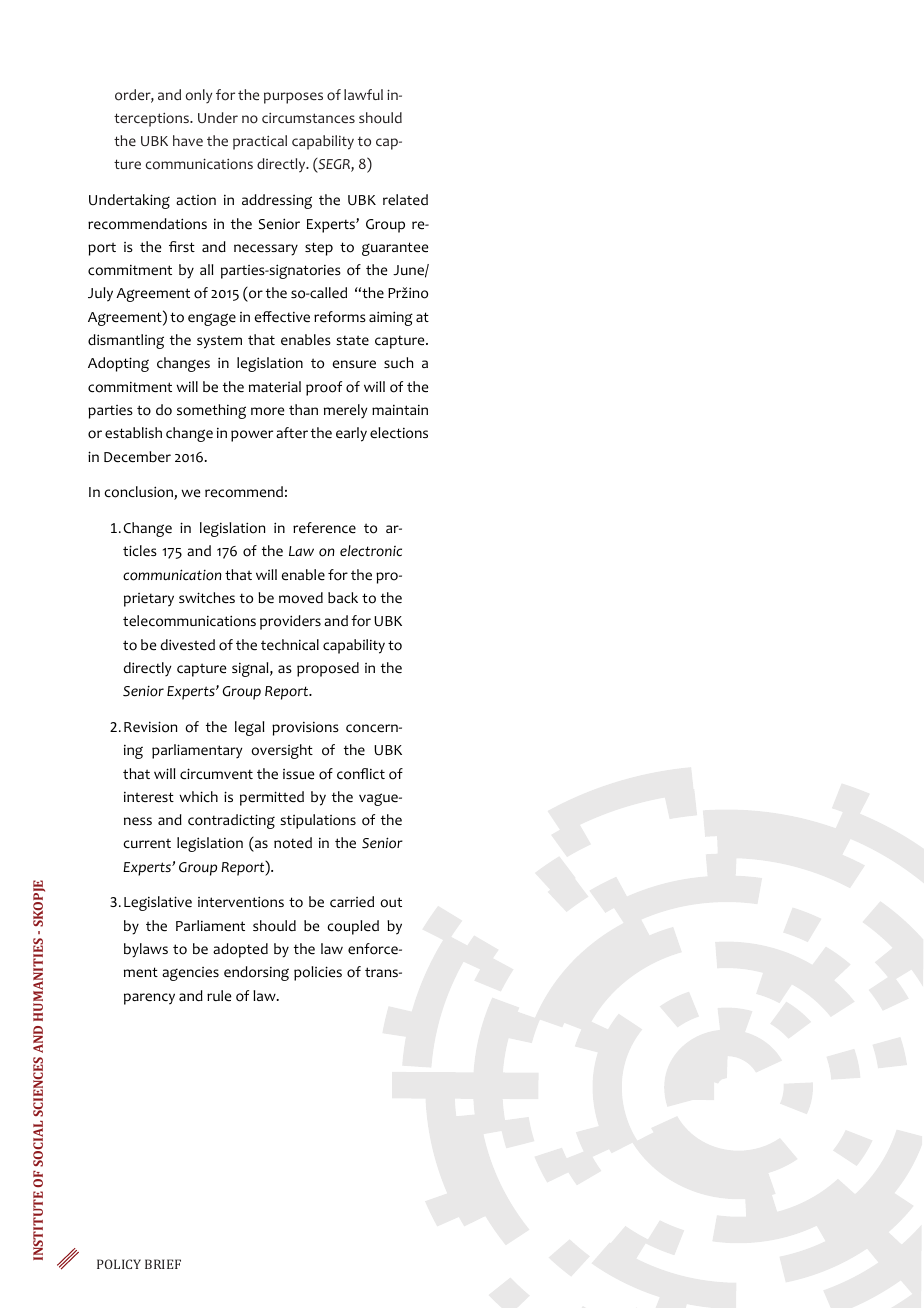  What do you see at coordinates (363, 94) in the document?
I see `lawful` at bounding box center [363, 94].
